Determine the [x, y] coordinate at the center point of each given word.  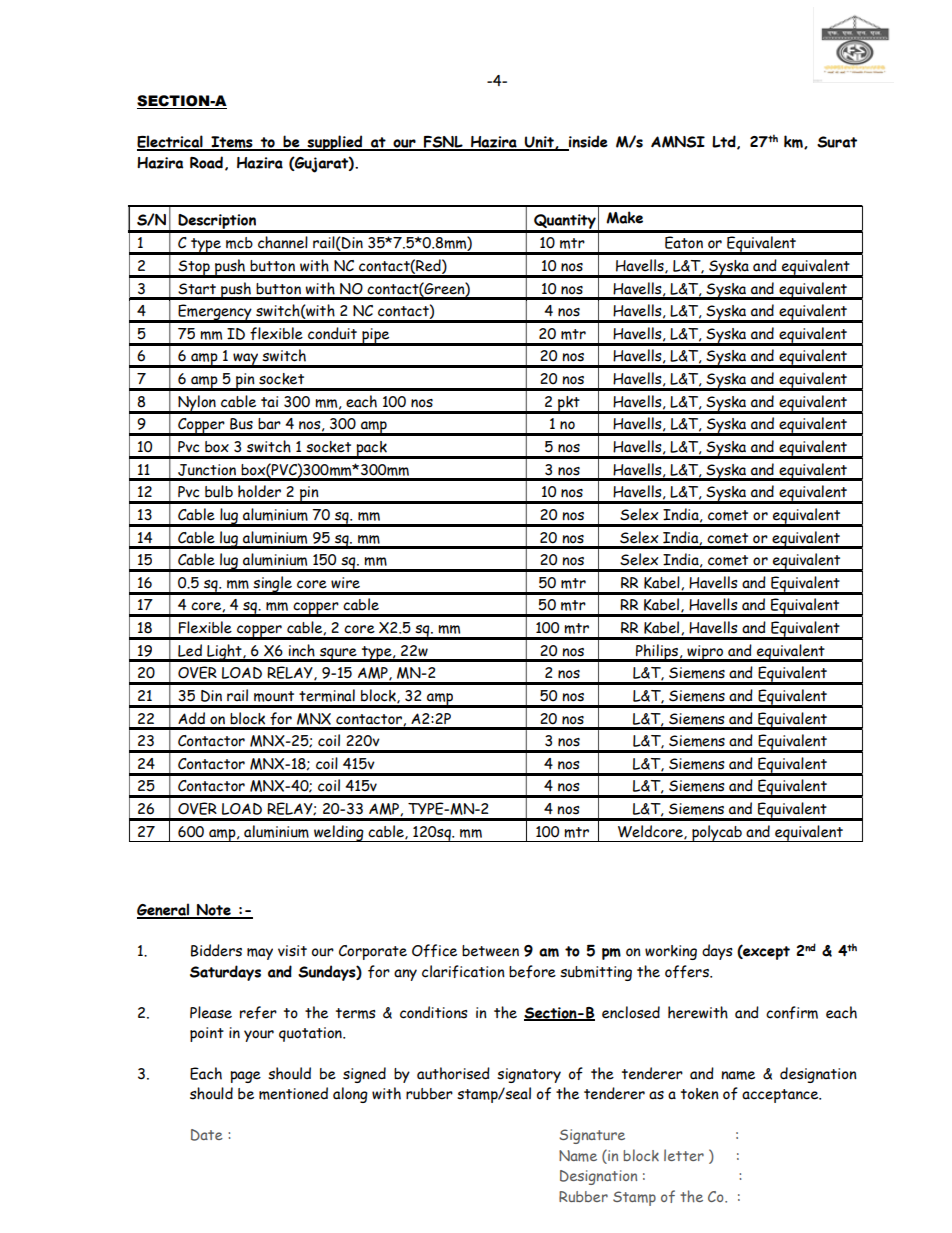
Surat [837, 142]
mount [274, 696]
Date [207, 1135]
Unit [539, 143]
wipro [705, 653]
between [490, 951]
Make [624, 217]
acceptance [781, 1096]
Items [232, 143]
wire [345, 583]
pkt [569, 404]
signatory [529, 1075]
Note [214, 911]
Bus [241, 424]
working [671, 952]
